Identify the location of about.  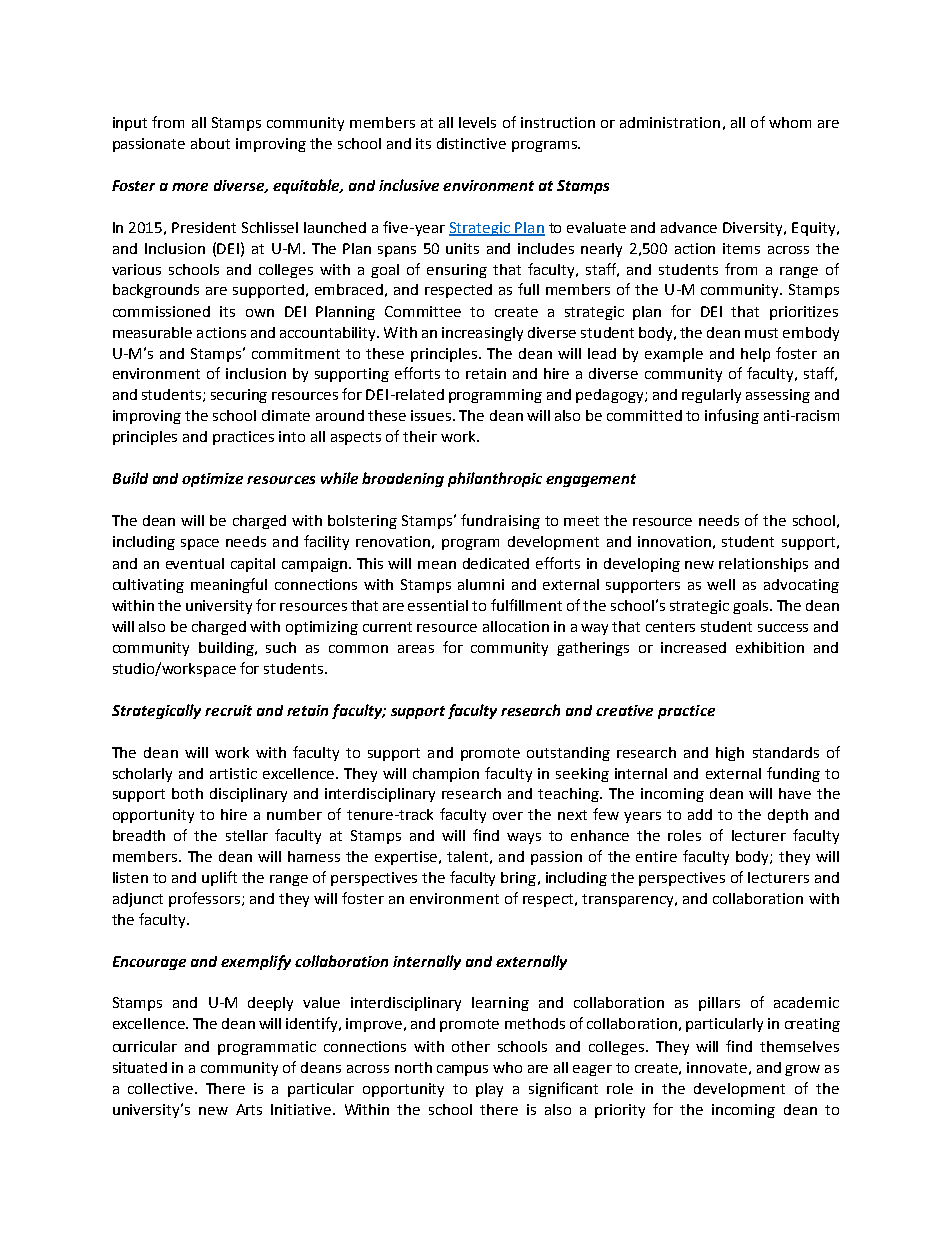
(210, 143).
